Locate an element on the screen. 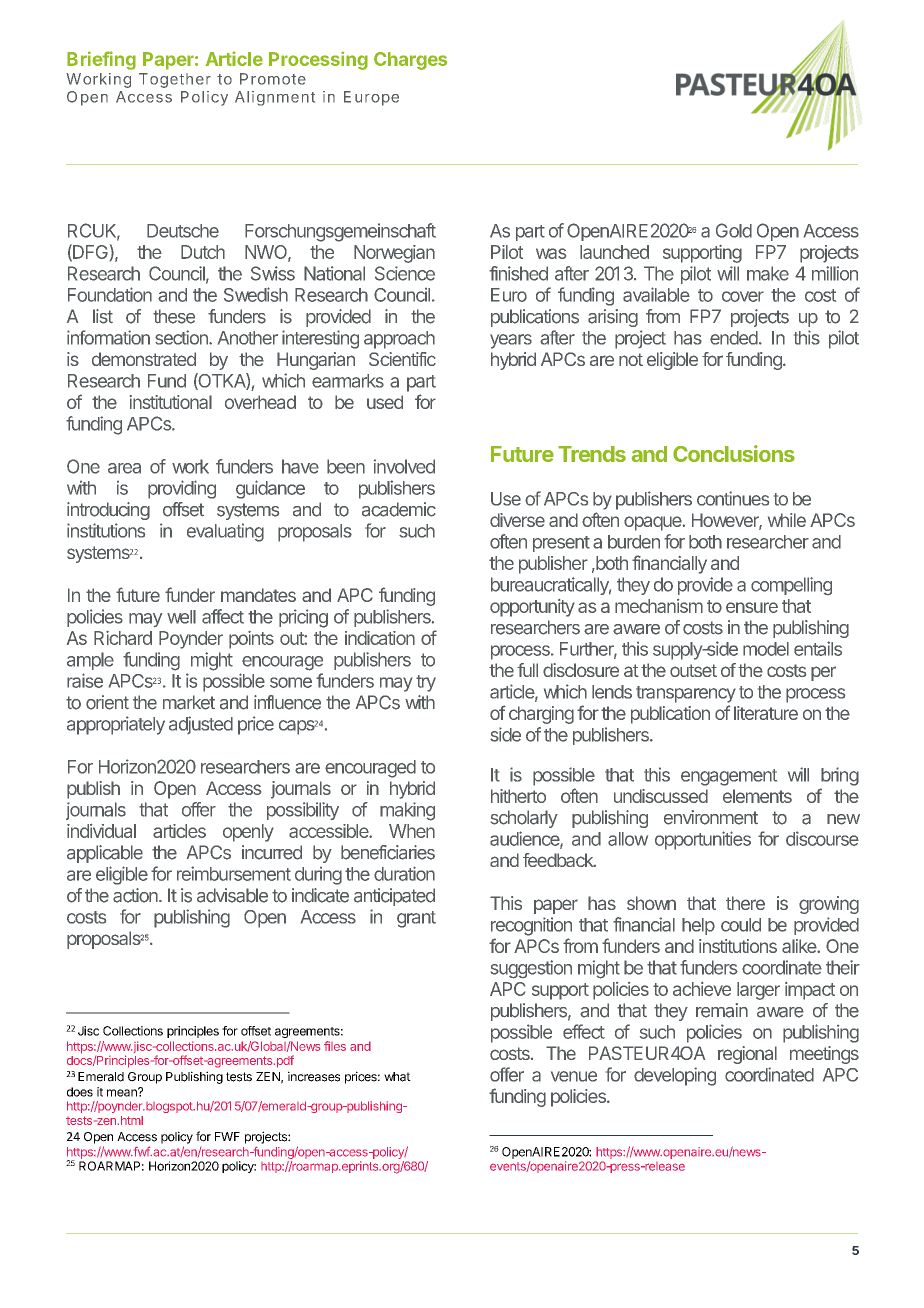 This screenshot has width=924, height=1308. does is located at coordinates (80, 1092).
